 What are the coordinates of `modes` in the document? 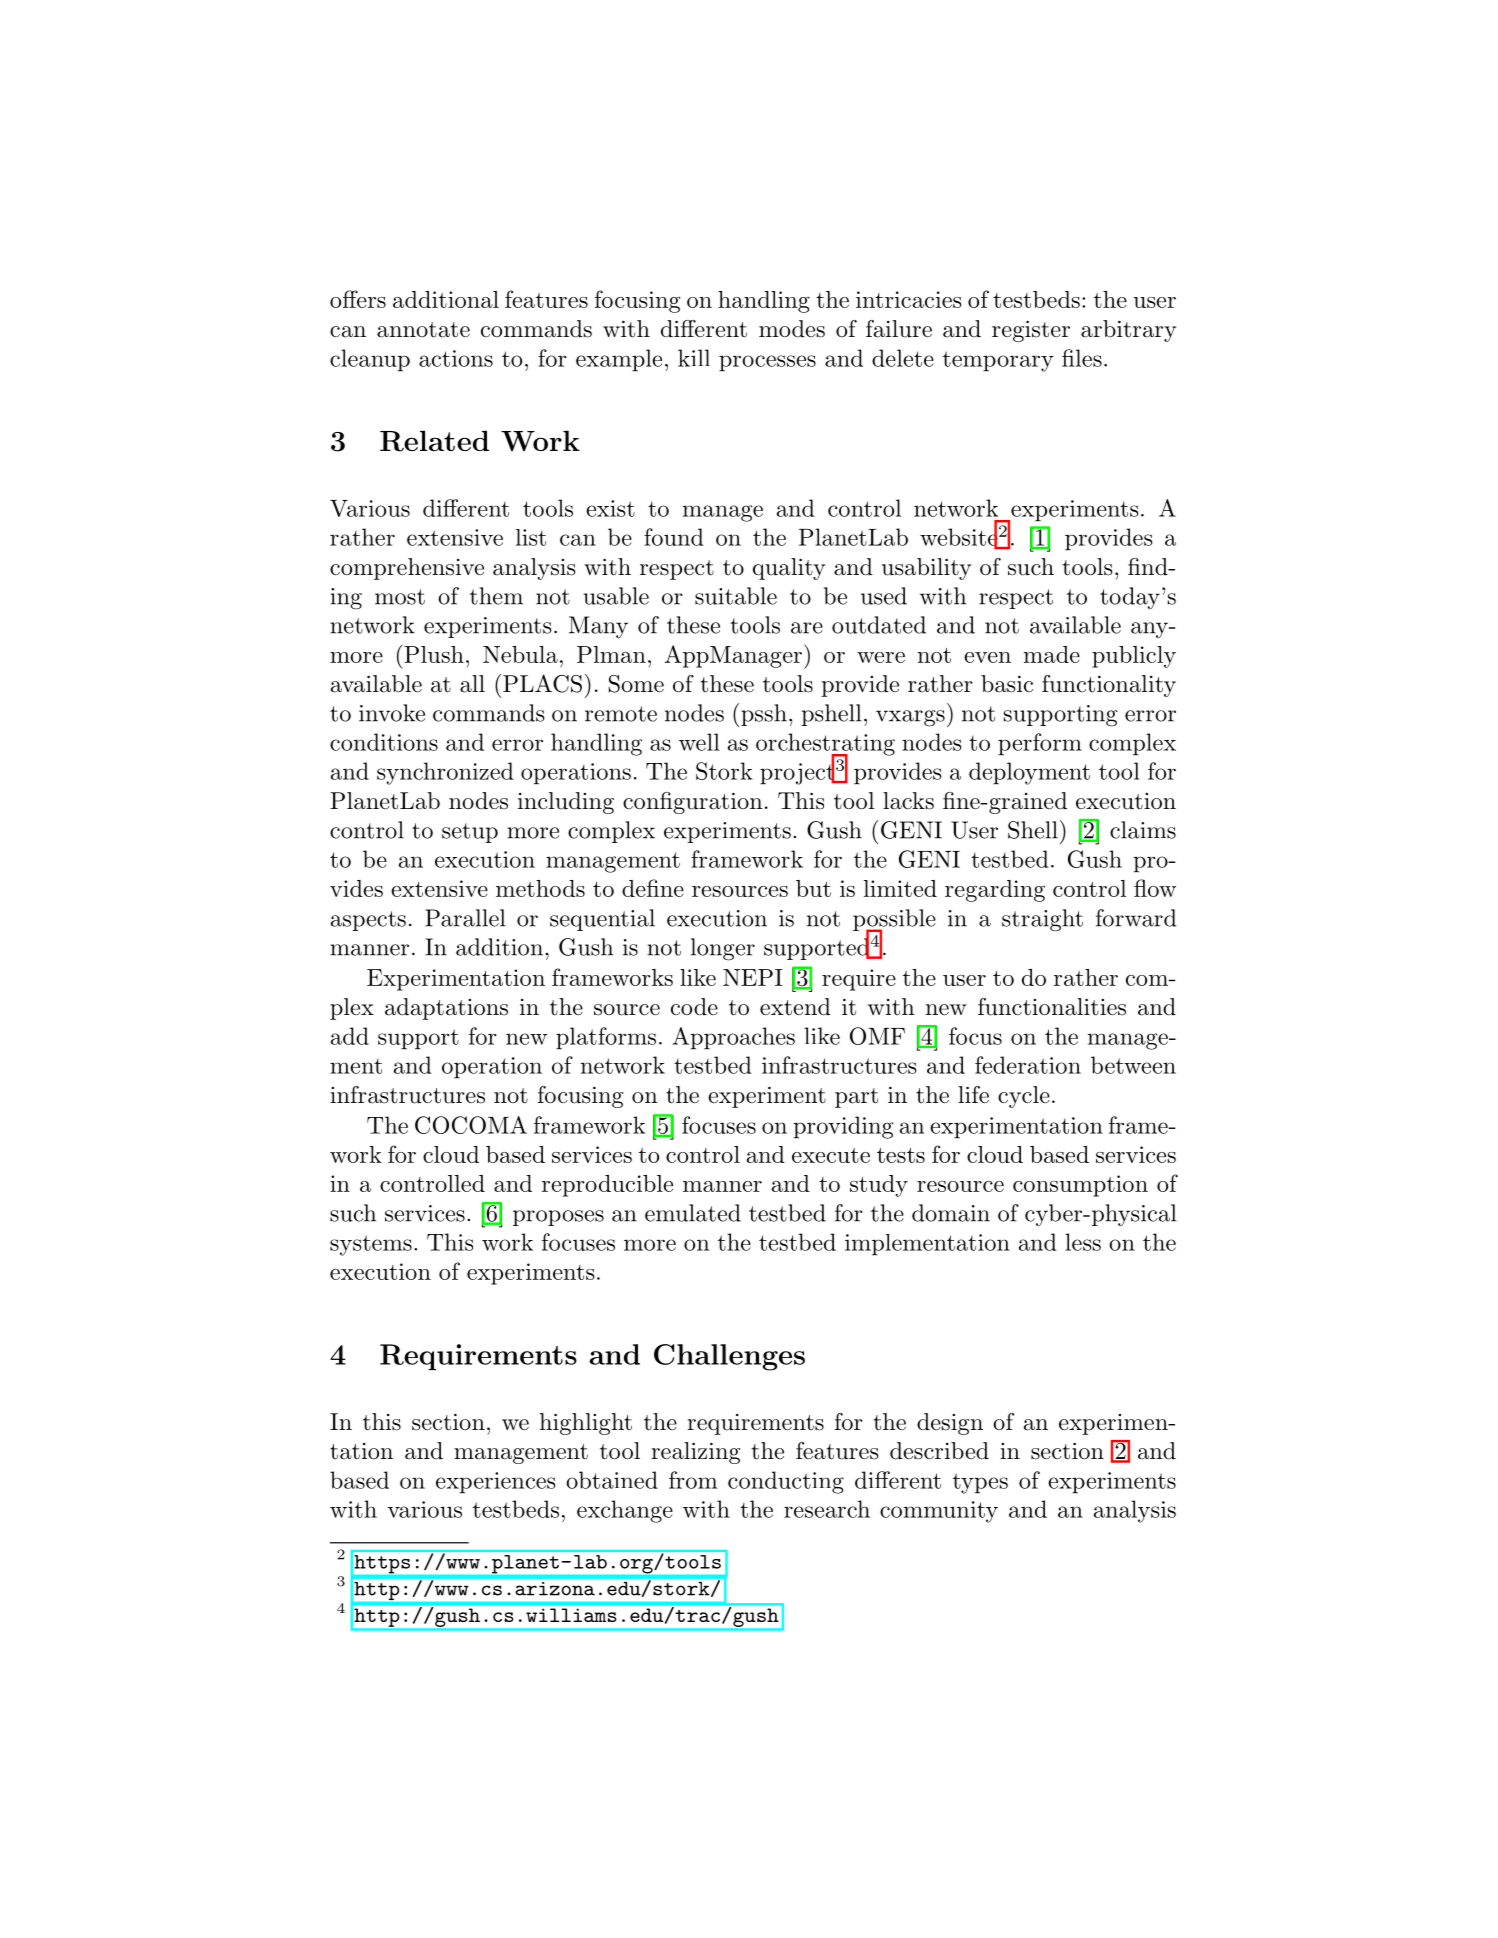 It's located at (792, 329).
